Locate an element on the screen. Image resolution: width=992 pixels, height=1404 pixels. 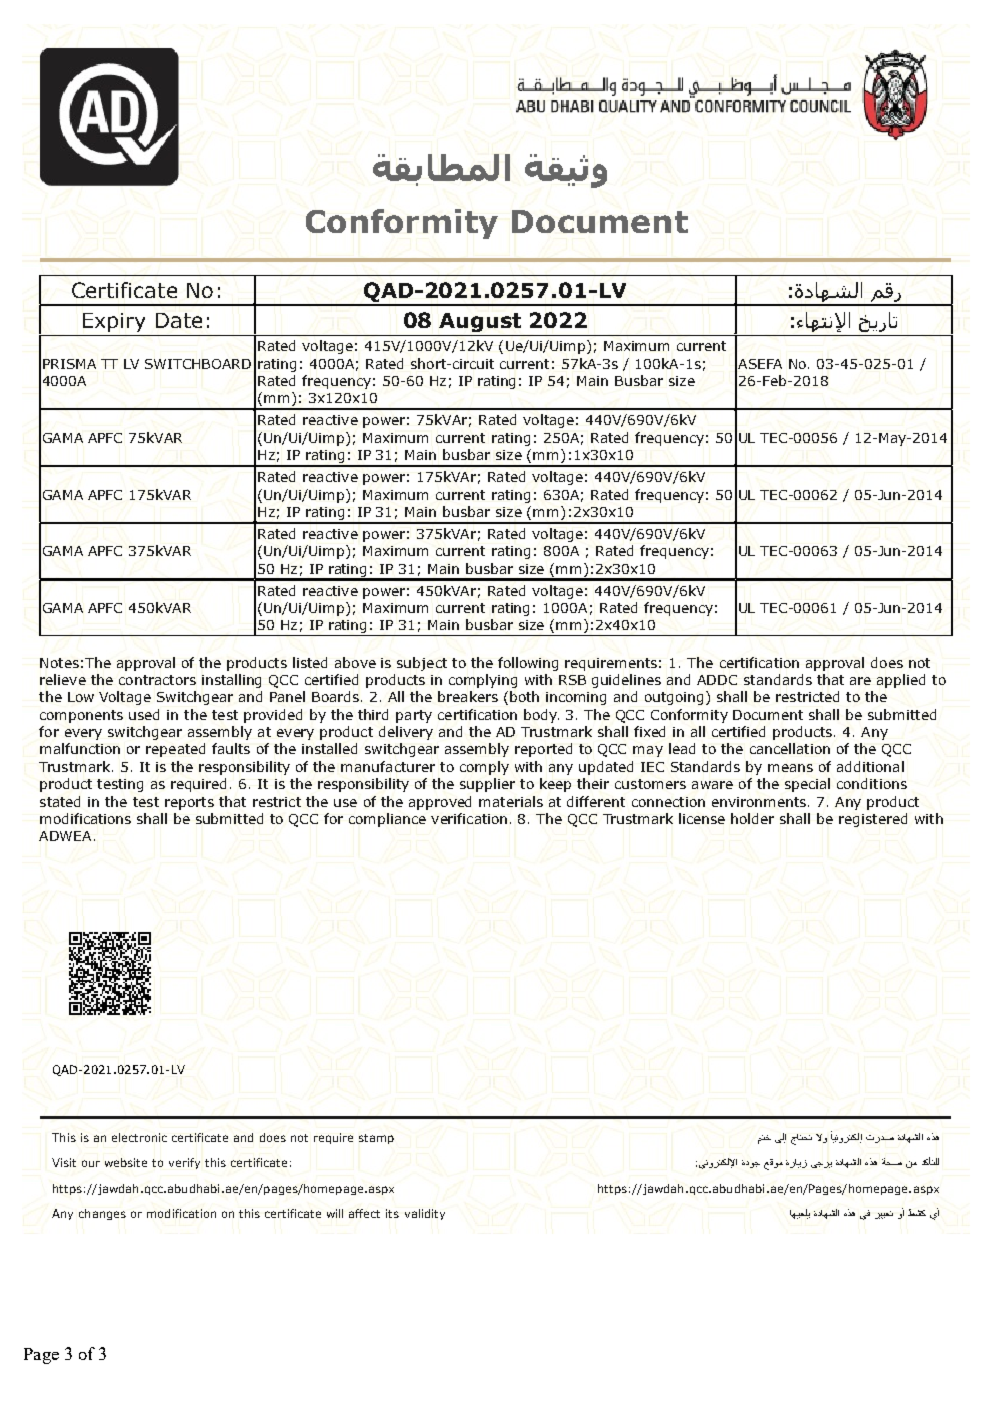
verify is located at coordinates (184, 1163).
